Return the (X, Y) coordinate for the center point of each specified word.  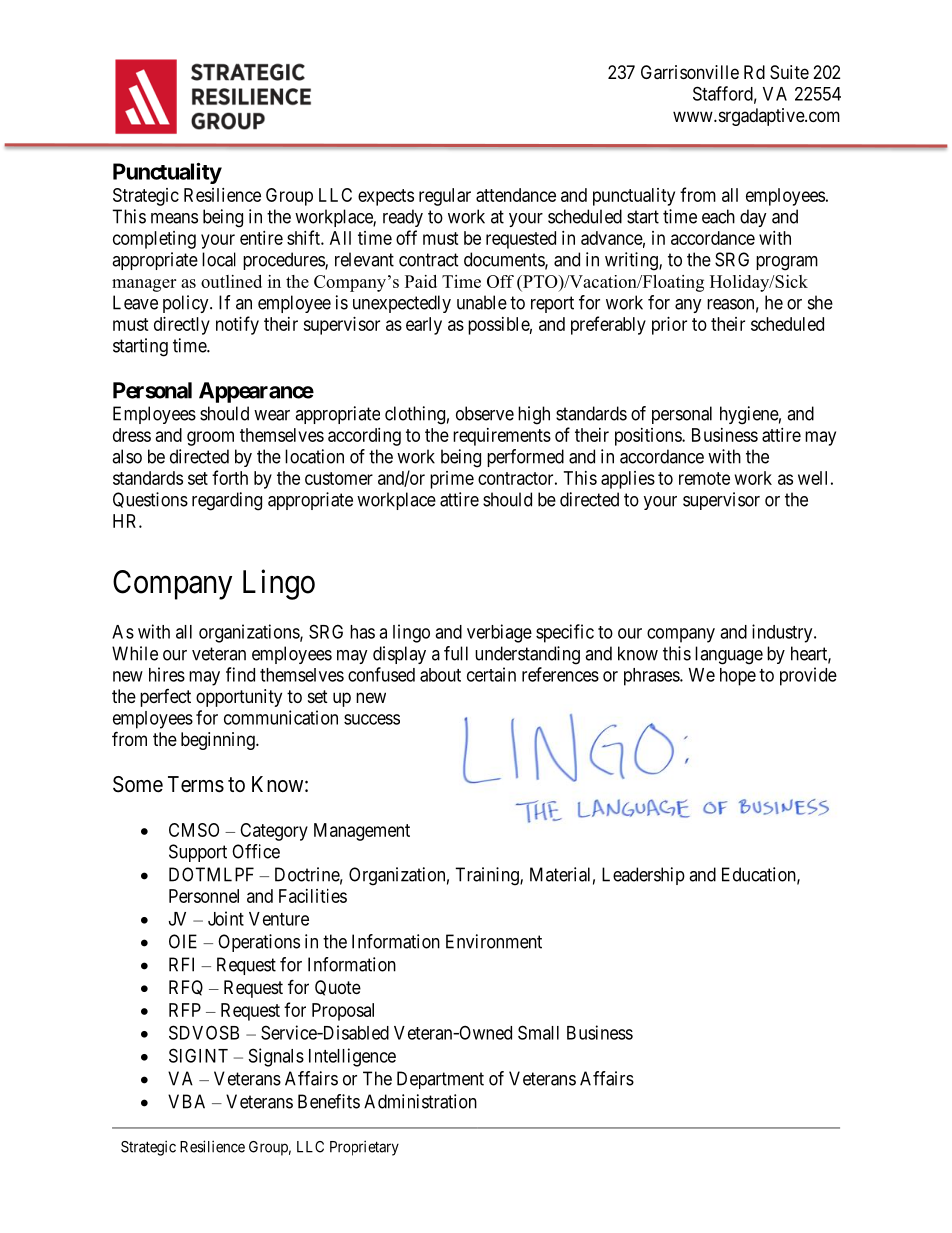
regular (445, 197)
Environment (494, 941)
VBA (186, 1101)
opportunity (239, 698)
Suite (789, 72)
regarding (227, 501)
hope (738, 677)
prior (669, 326)
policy (187, 304)
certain (491, 674)
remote (704, 478)
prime (452, 480)
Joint (226, 918)
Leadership (643, 876)
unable (482, 302)
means (174, 218)
